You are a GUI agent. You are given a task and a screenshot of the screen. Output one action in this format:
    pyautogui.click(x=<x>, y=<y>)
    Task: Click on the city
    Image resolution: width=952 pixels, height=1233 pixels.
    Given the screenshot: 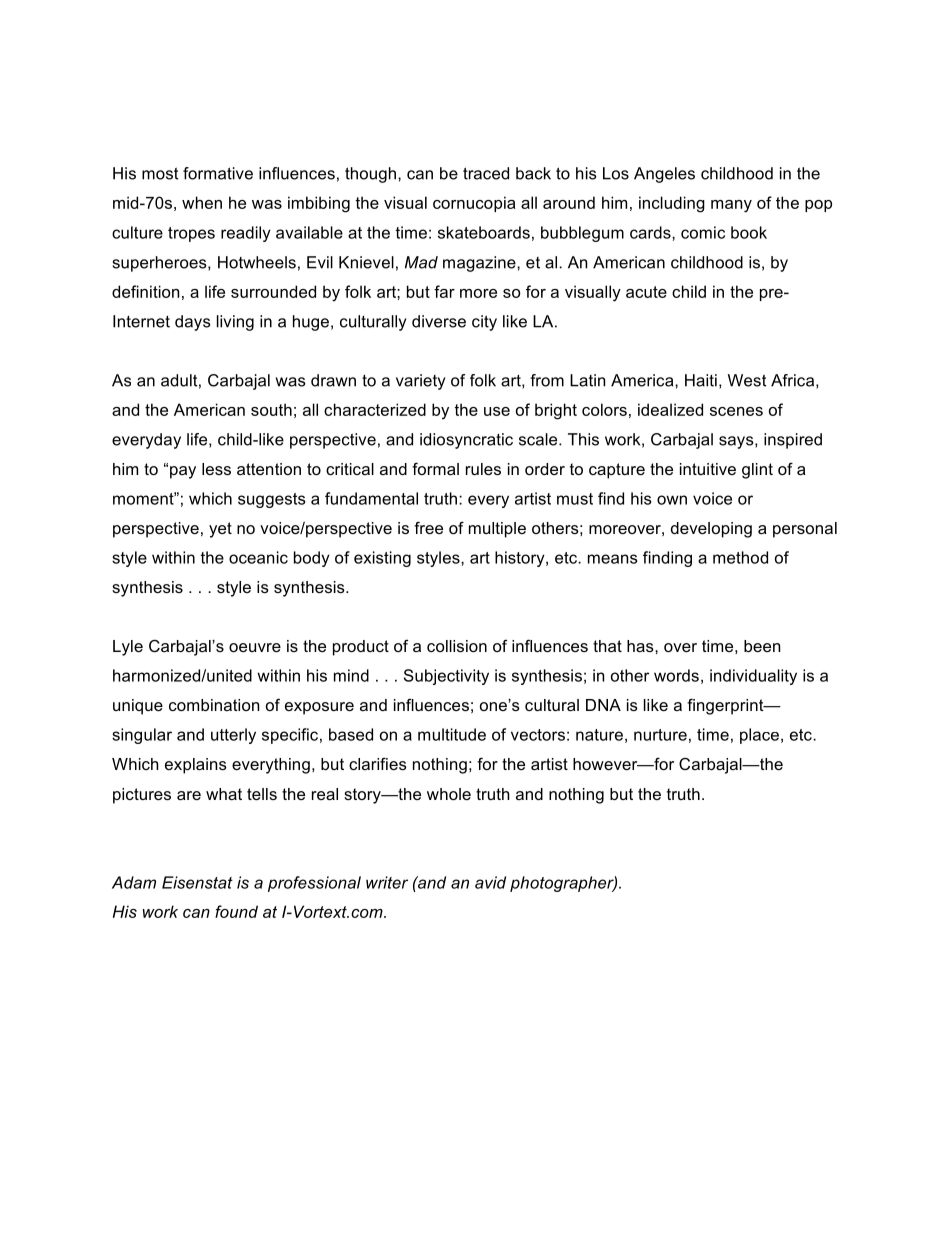 What is the action you would take?
    pyautogui.click(x=484, y=323)
